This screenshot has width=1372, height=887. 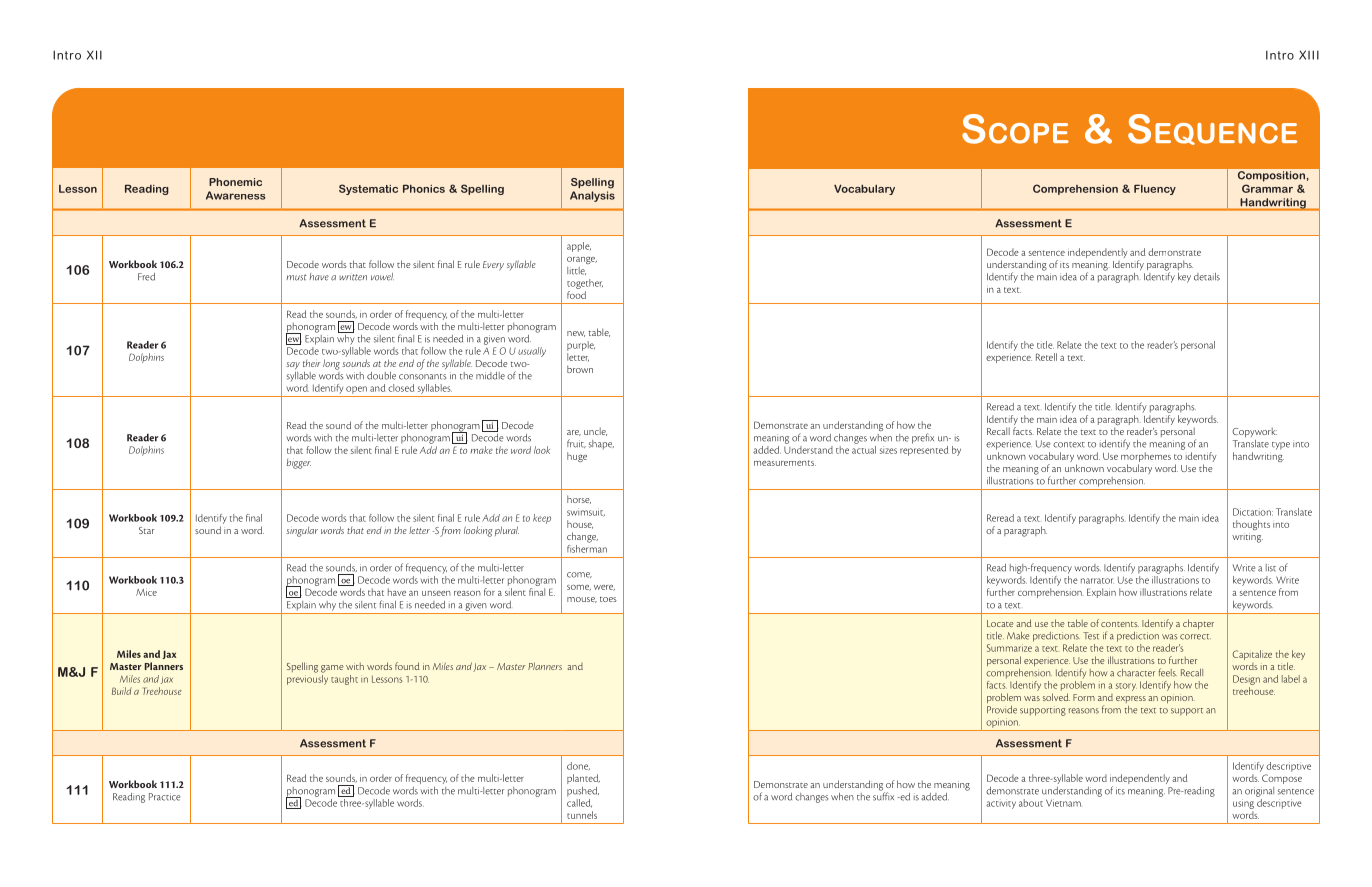 What do you see at coordinates (1259, 792) in the screenshot?
I see `original` at bounding box center [1259, 792].
